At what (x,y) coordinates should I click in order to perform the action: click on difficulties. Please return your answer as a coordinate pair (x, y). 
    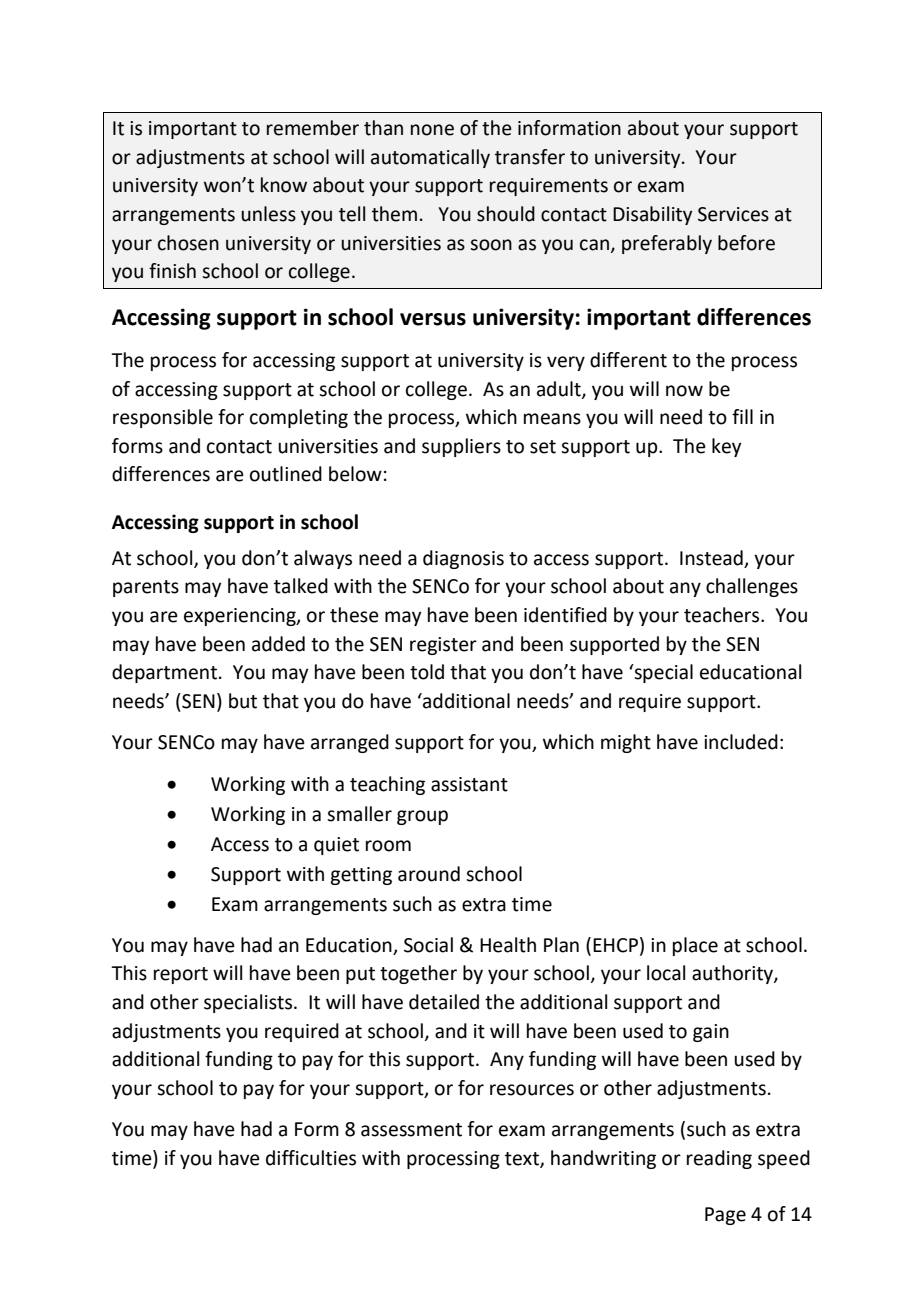
    Looking at the image, I should click on (311, 1158).
